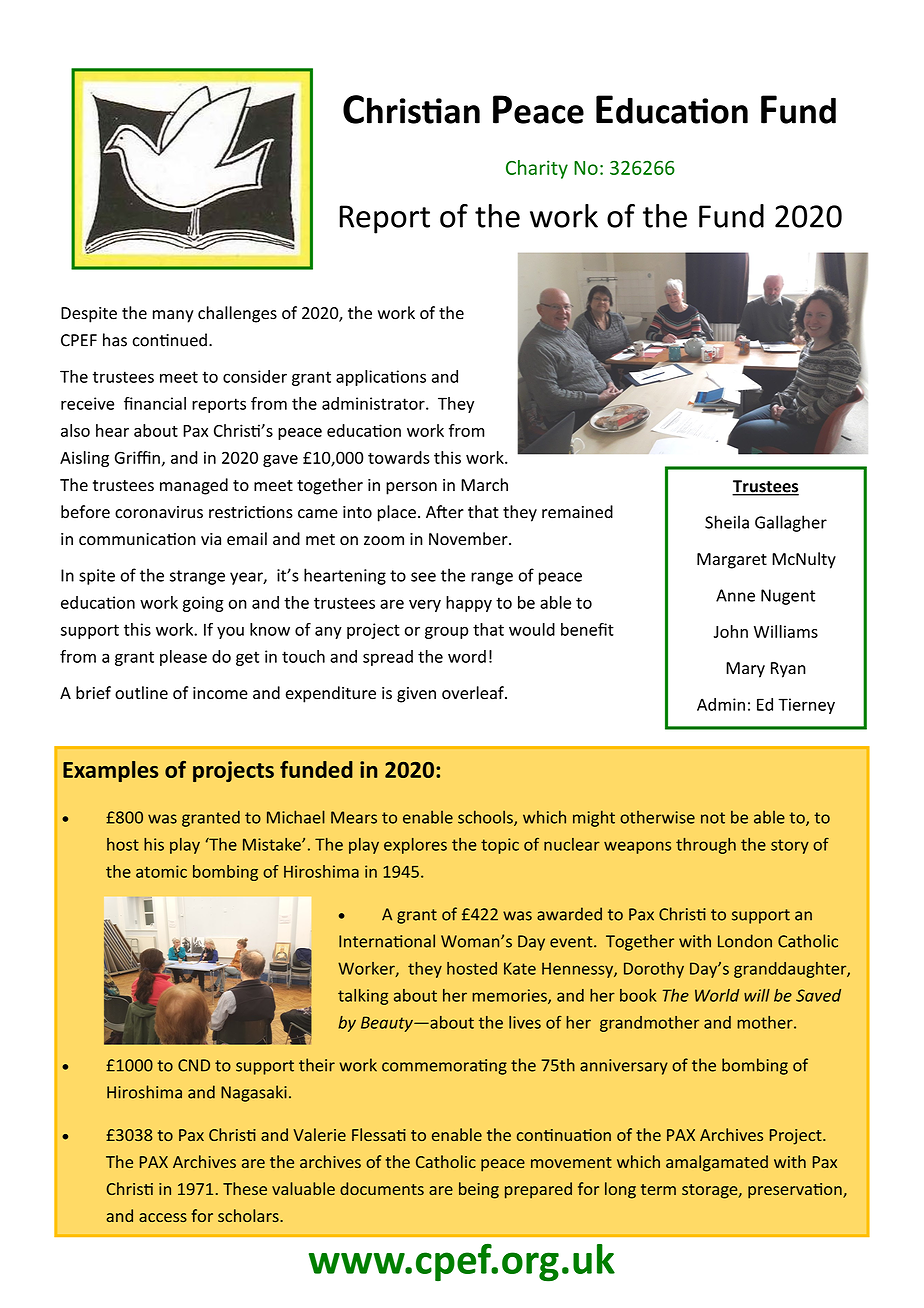 This document has width=924, height=1308. Describe the element at coordinates (161, 871) in the document. I see `atomic` at that location.
